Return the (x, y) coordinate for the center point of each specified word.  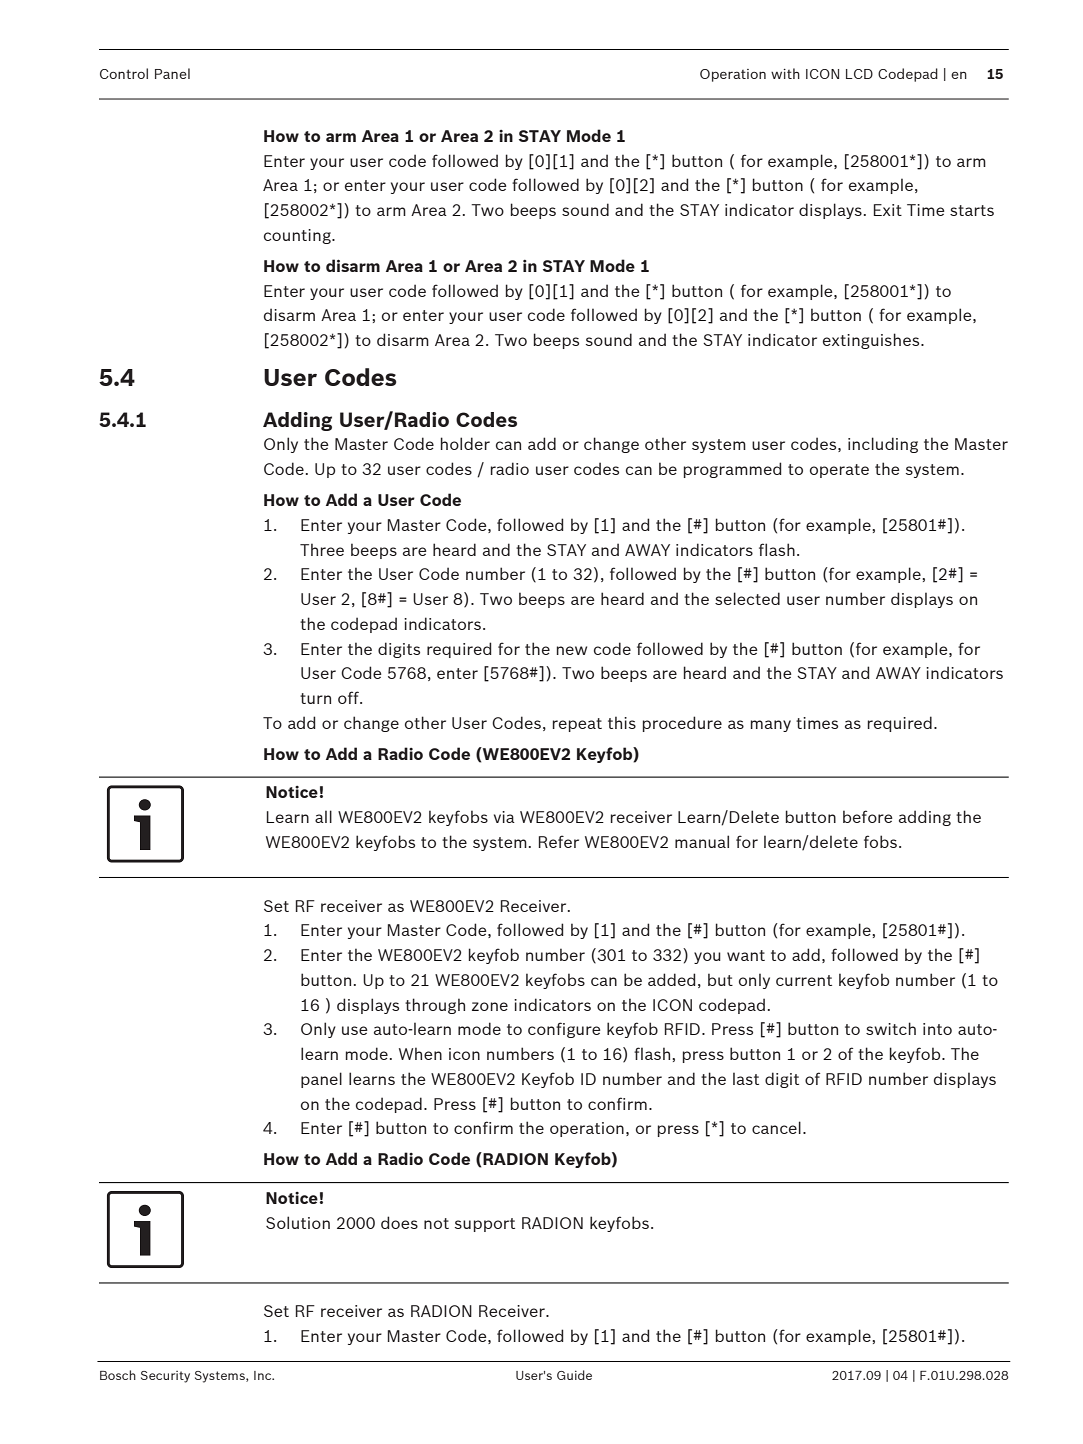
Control (124, 73)
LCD (859, 74)
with (785, 73)
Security (165, 1377)
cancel (776, 1127)
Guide (574, 1375)
